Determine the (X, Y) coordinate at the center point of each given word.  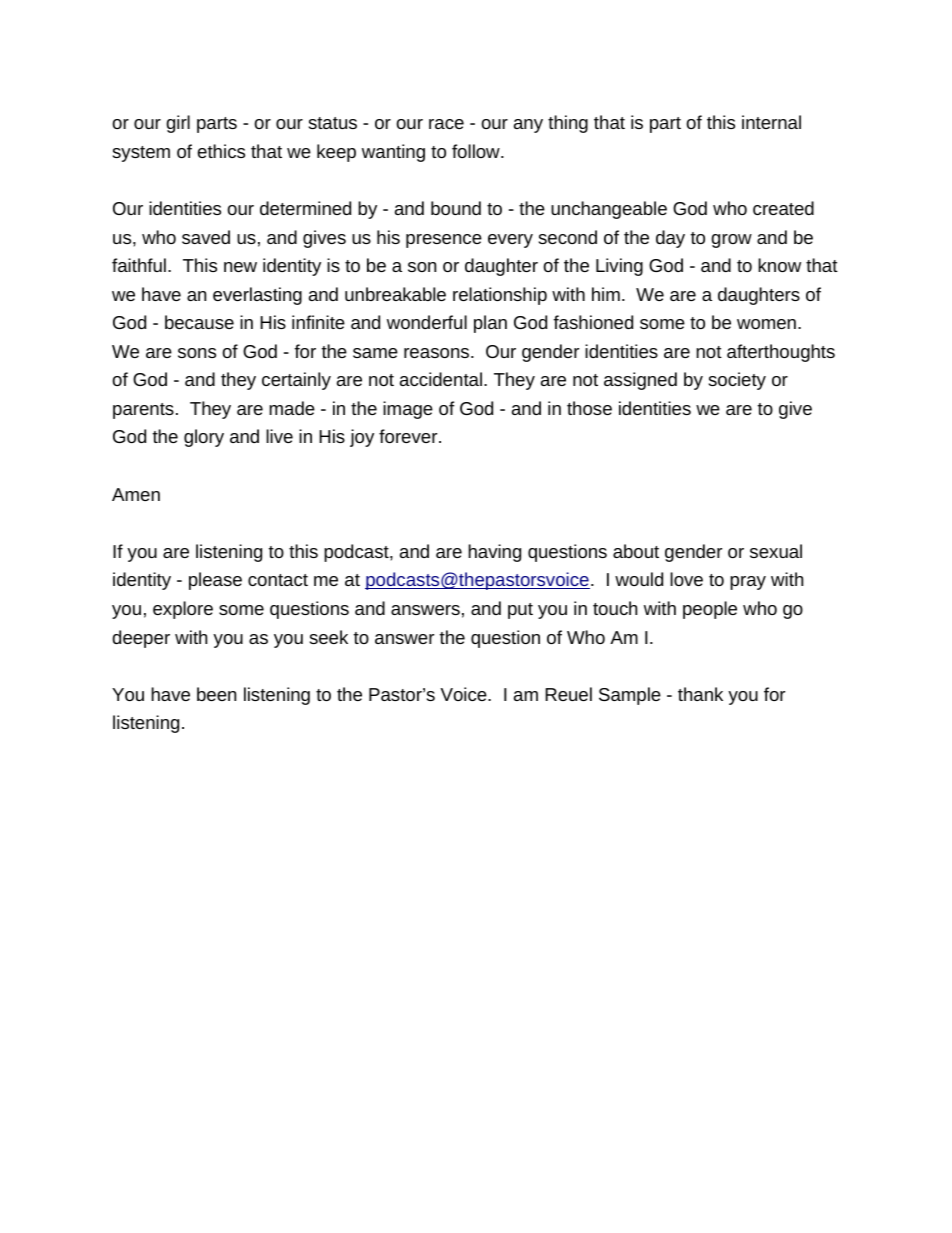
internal (771, 122)
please (215, 581)
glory (204, 438)
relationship (500, 296)
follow (477, 151)
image (408, 410)
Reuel (568, 694)
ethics (221, 151)
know (779, 265)
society (737, 381)
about (636, 551)
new (240, 267)
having (494, 553)
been (216, 694)
